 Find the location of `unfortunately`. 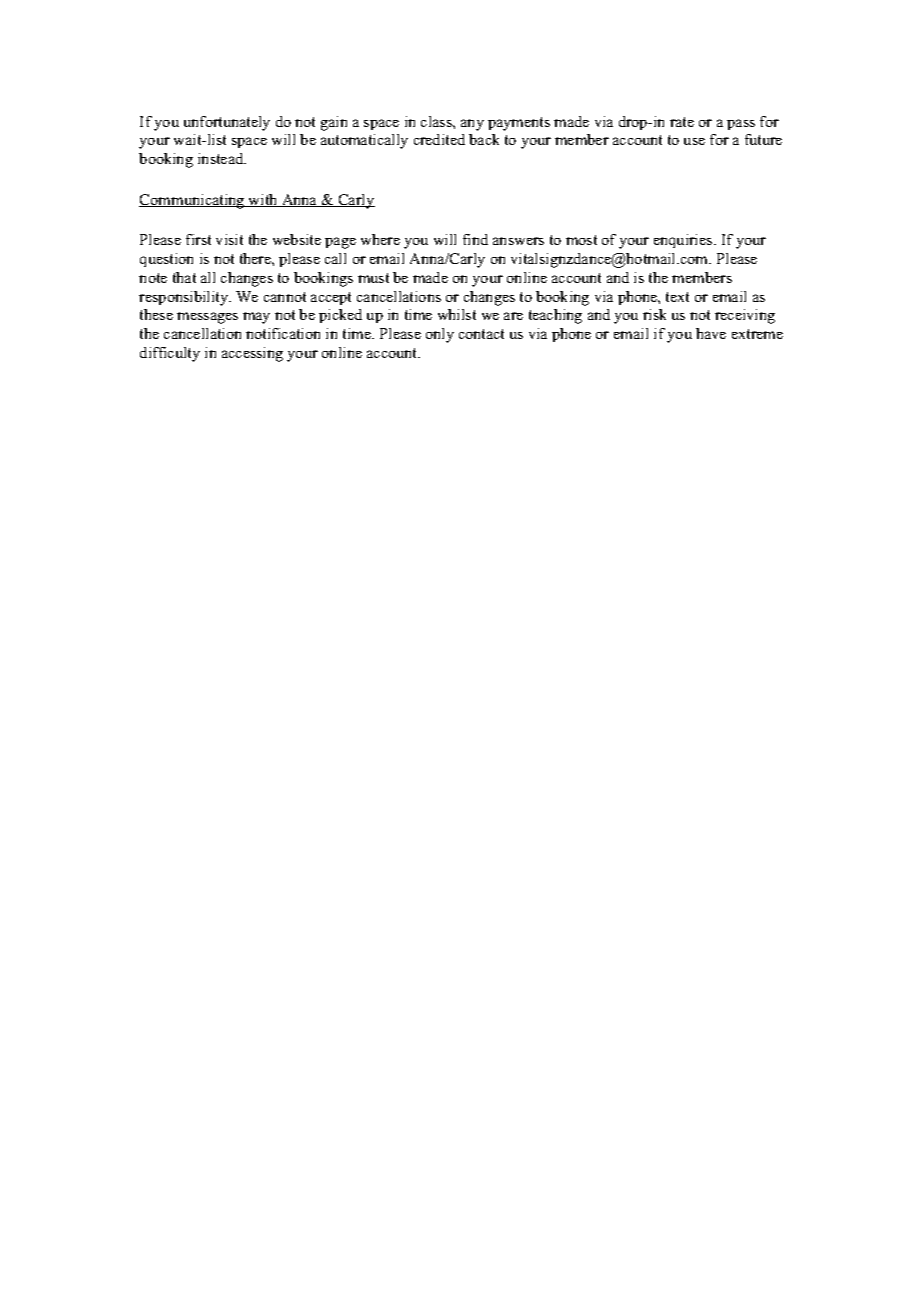

unfortunately is located at coordinates (227, 123).
